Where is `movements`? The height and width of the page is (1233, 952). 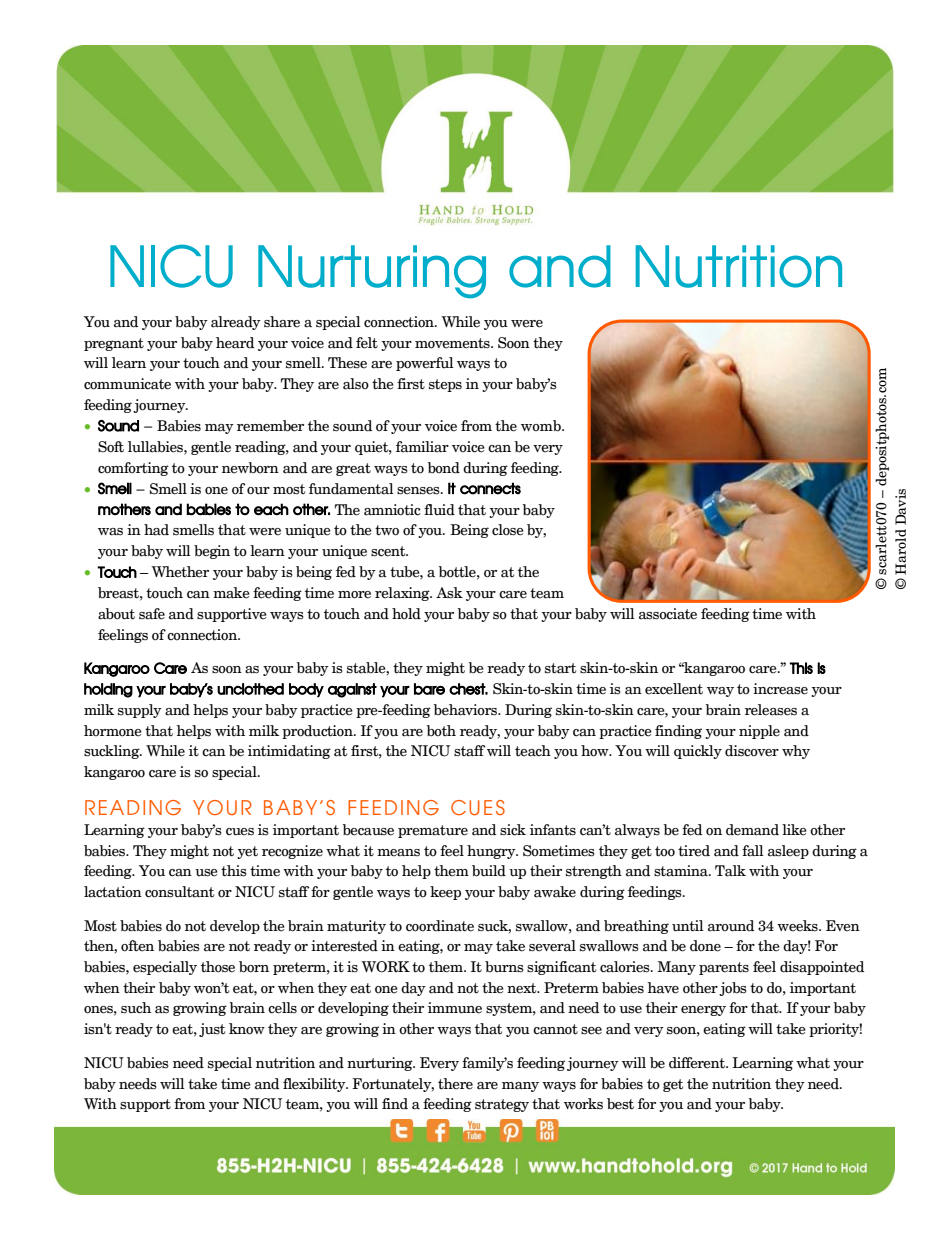 movements is located at coordinates (453, 343).
